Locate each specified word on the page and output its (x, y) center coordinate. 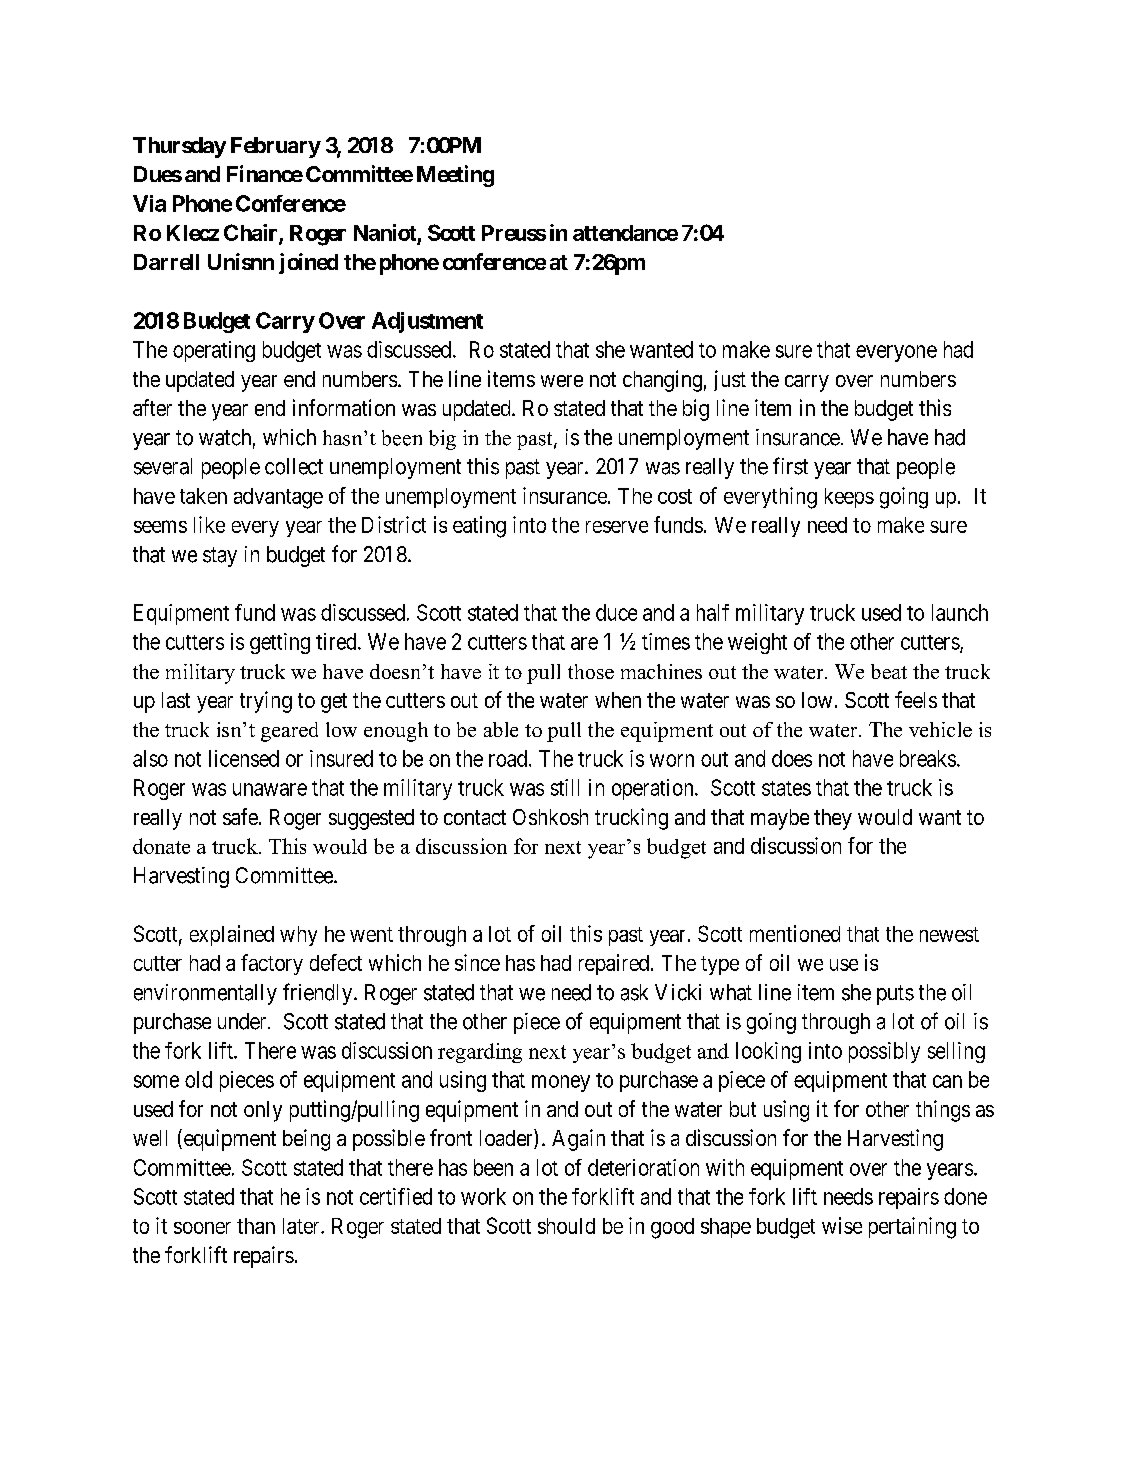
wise (842, 1225)
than (256, 1226)
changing (662, 381)
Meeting (455, 176)
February (276, 147)
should (566, 1226)
